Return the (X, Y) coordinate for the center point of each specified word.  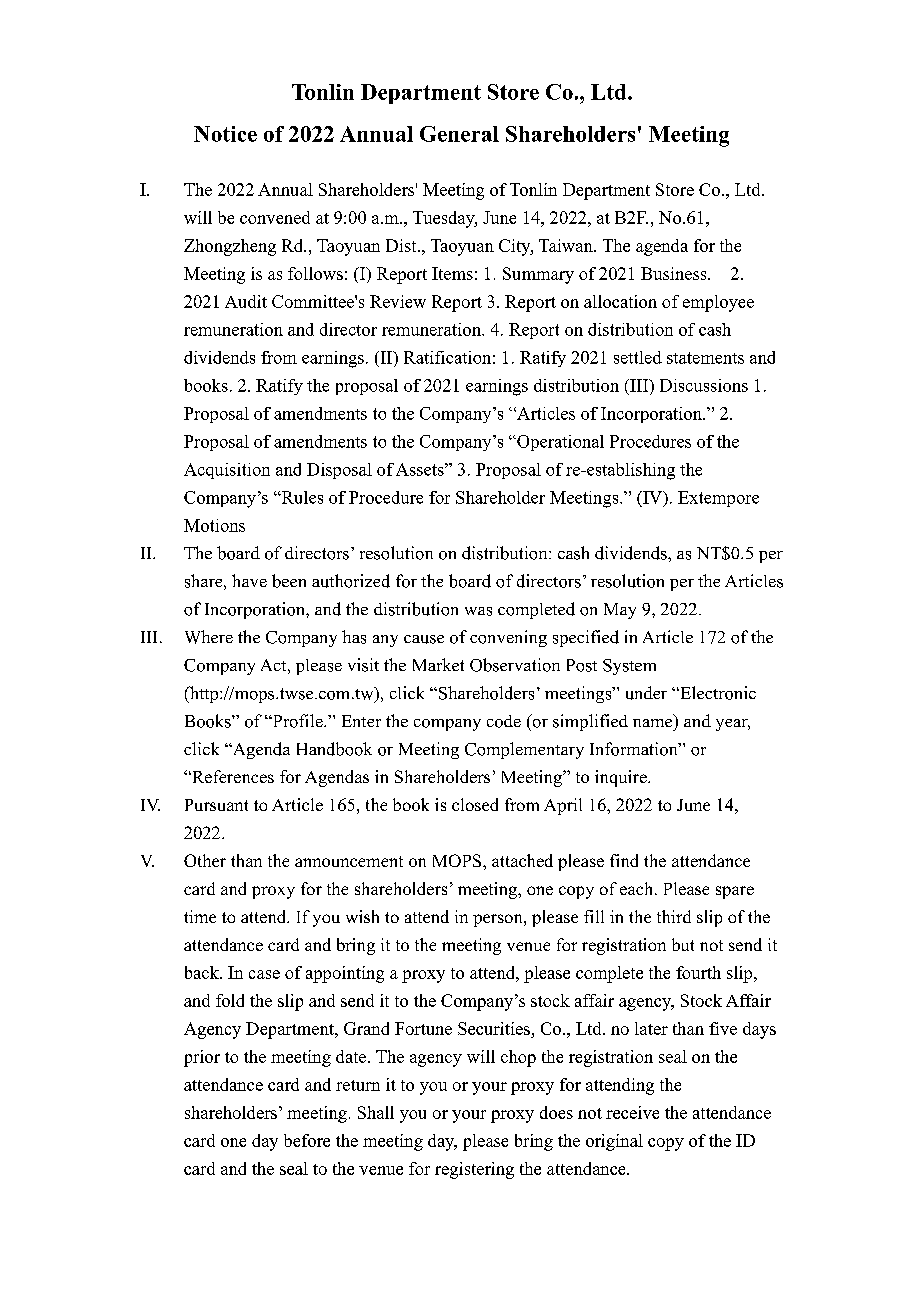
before (307, 1140)
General (459, 134)
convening (508, 638)
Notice (225, 134)
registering (474, 1170)
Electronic (717, 693)
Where (209, 637)
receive (632, 1112)
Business (675, 273)
